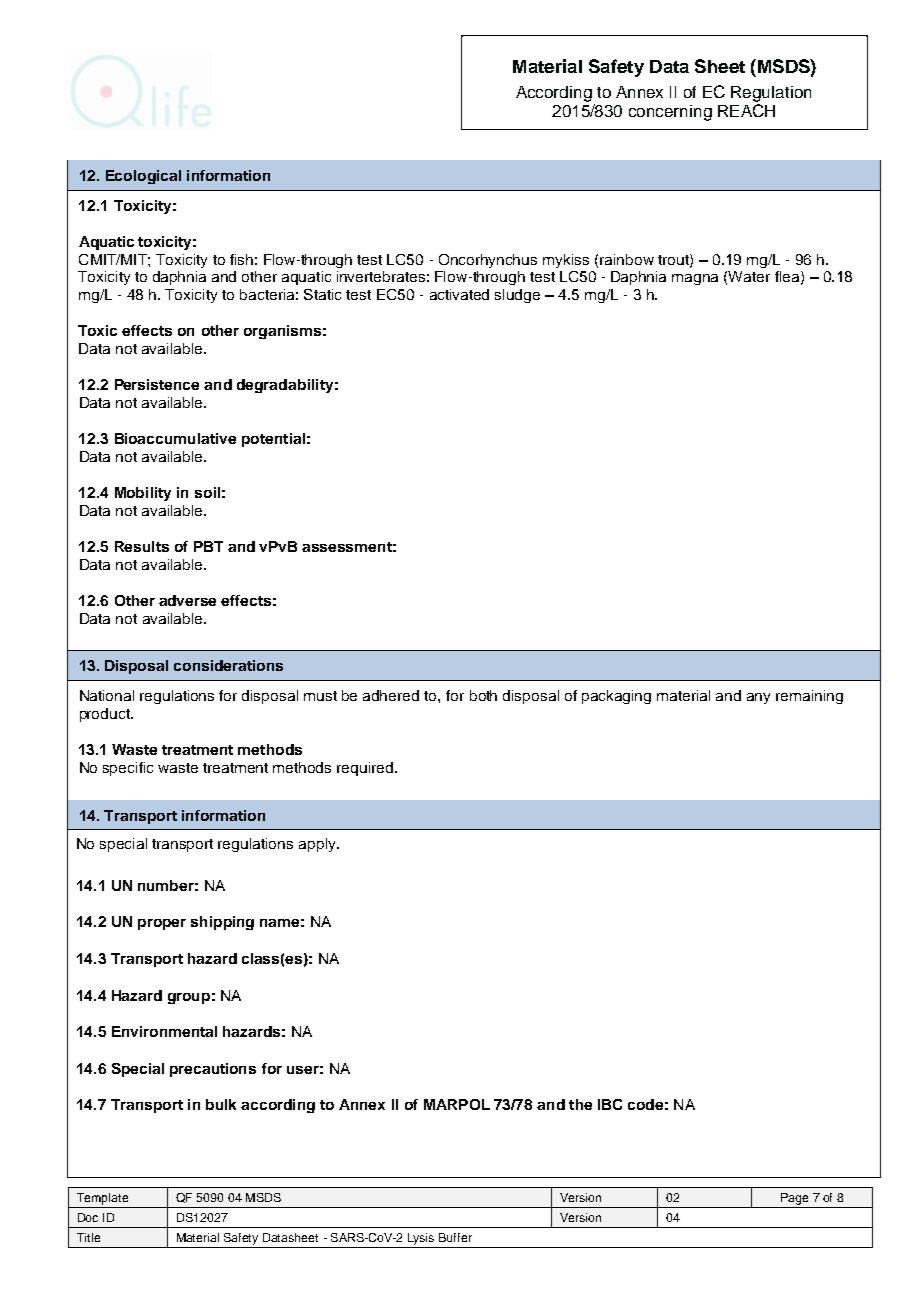 The image size is (924, 1309). What do you see at coordinates (175, 438) in the screenshot?
I see `Bioaccumulative` at bounding box center [175, 438].
